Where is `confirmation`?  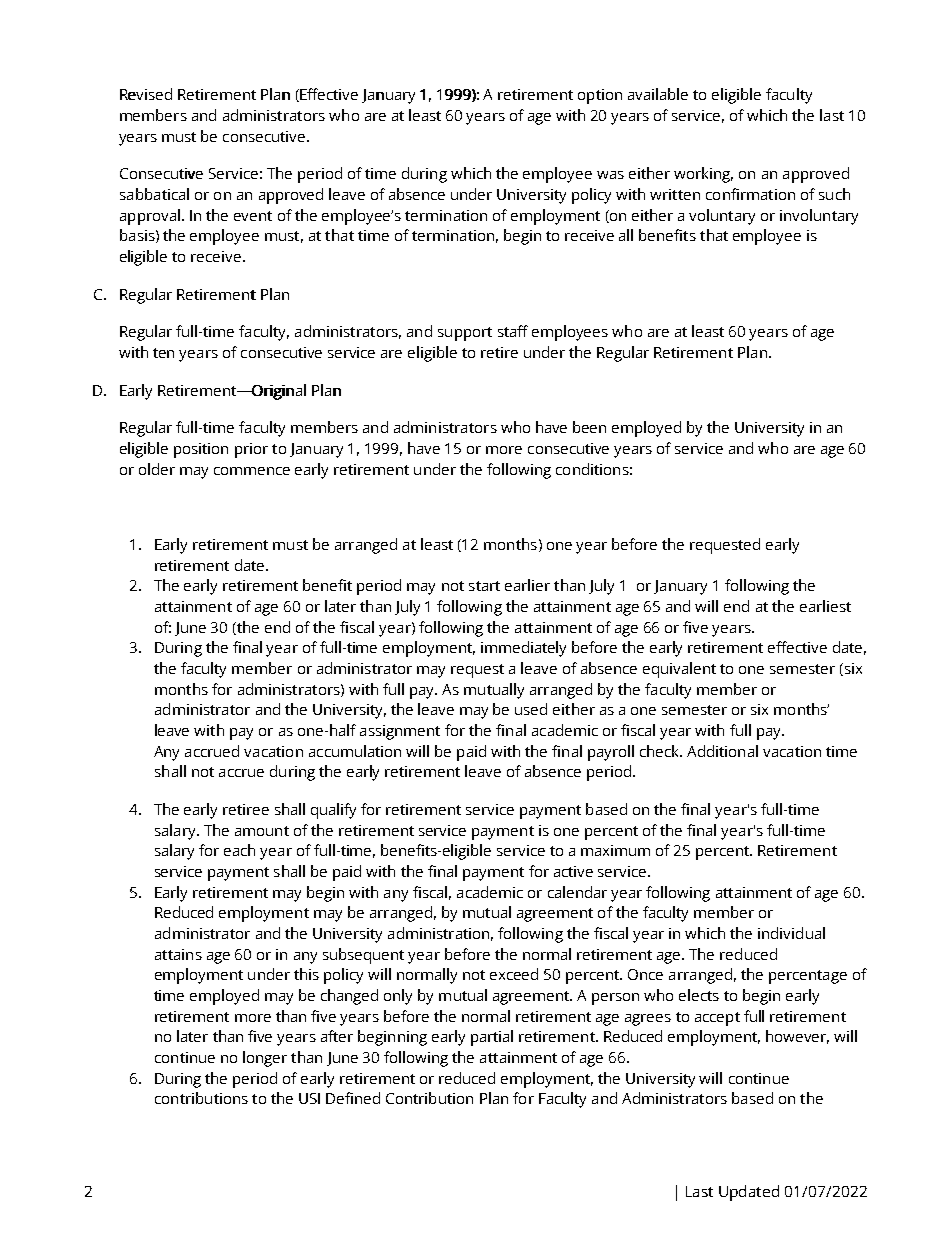
confirmation is located at coordinates (750, 194).
